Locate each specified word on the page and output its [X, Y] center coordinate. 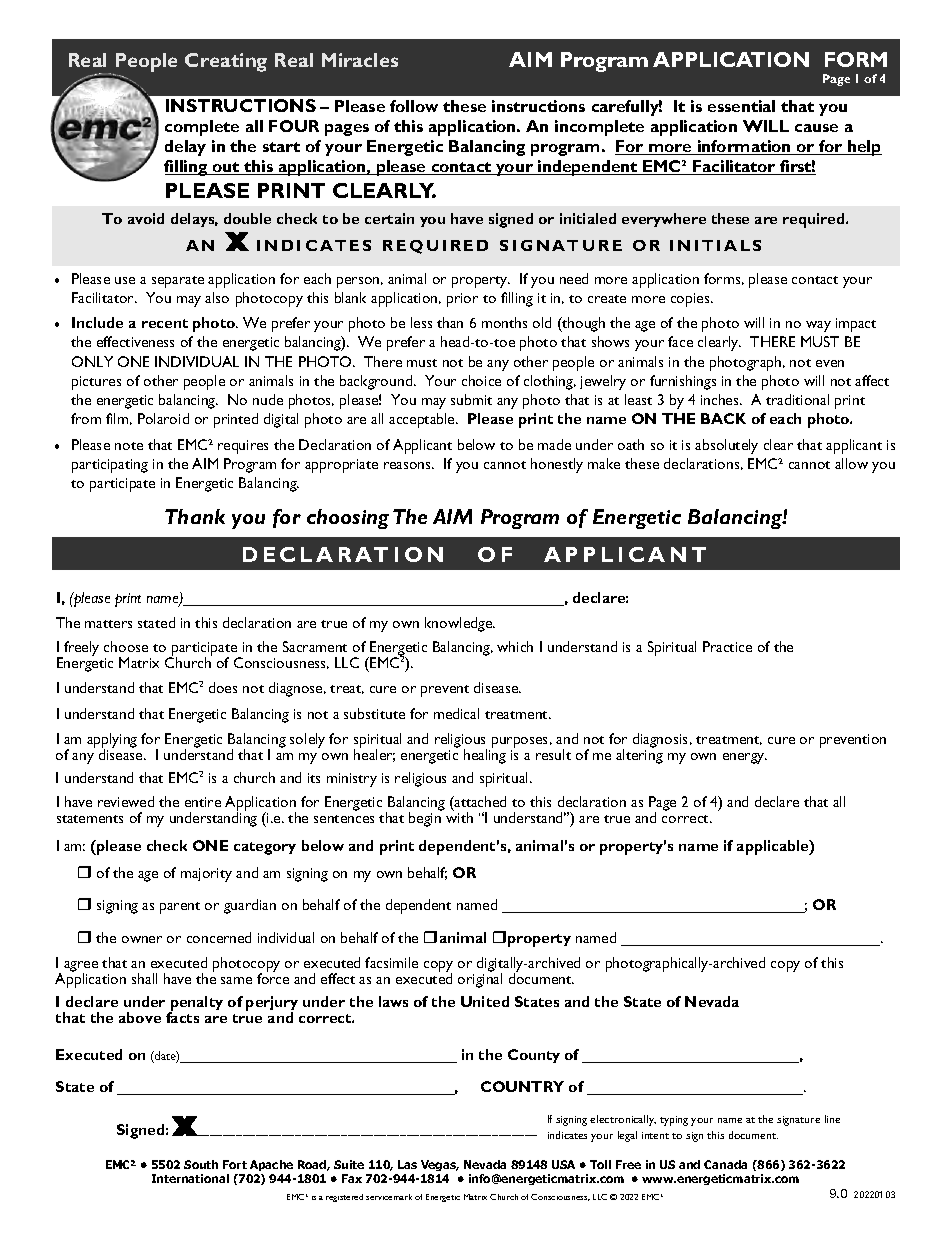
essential [741, 106]
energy [745, 758]
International [190, 1178]
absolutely [726, 446]
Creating [226, 62]
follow [414, 106]
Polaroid [163, 418]
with [459, 817]
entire [203, 802]
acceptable [423, 420]
